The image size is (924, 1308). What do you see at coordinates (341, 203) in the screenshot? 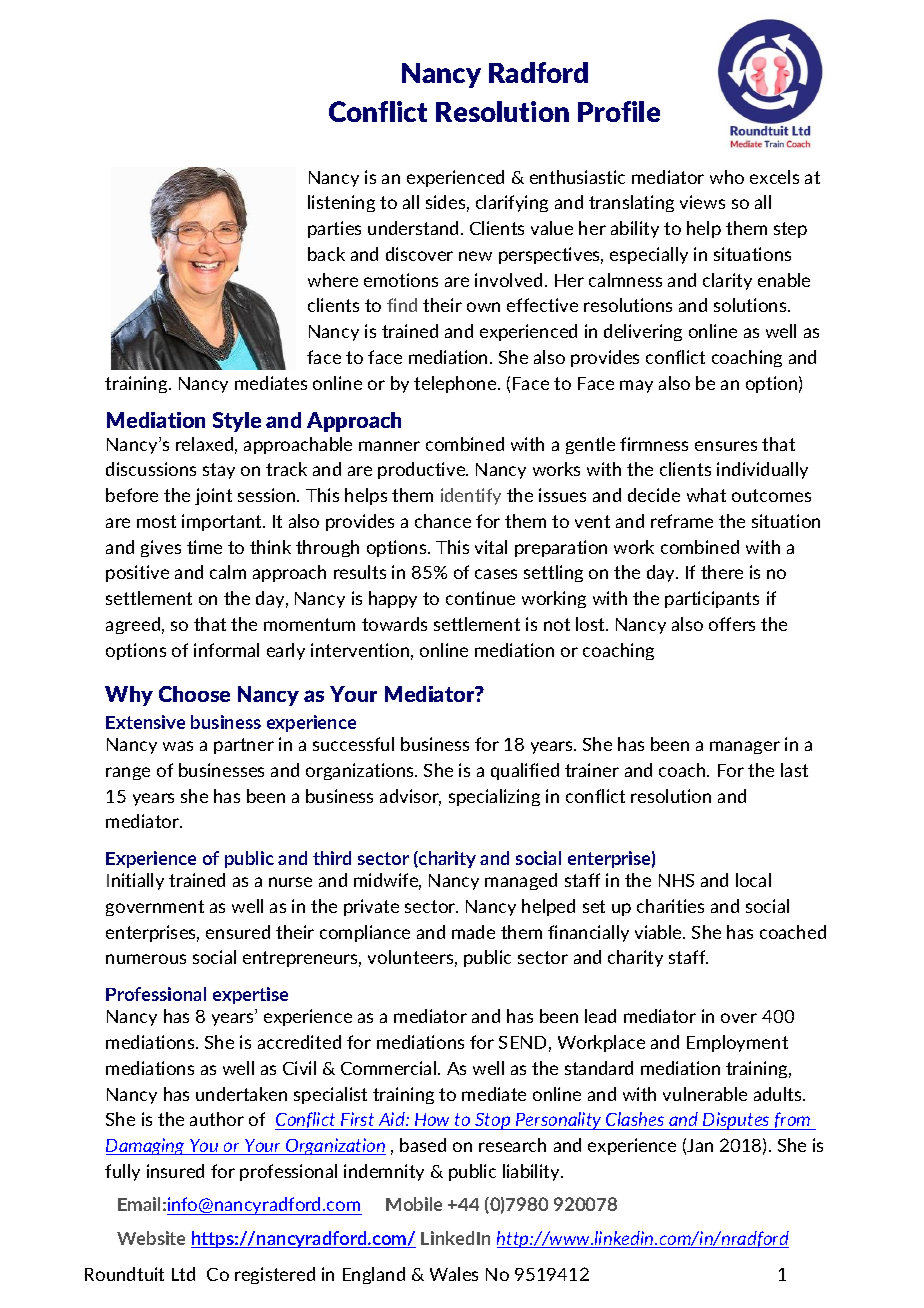
I see `listening` at bounding box center [341, 203].
